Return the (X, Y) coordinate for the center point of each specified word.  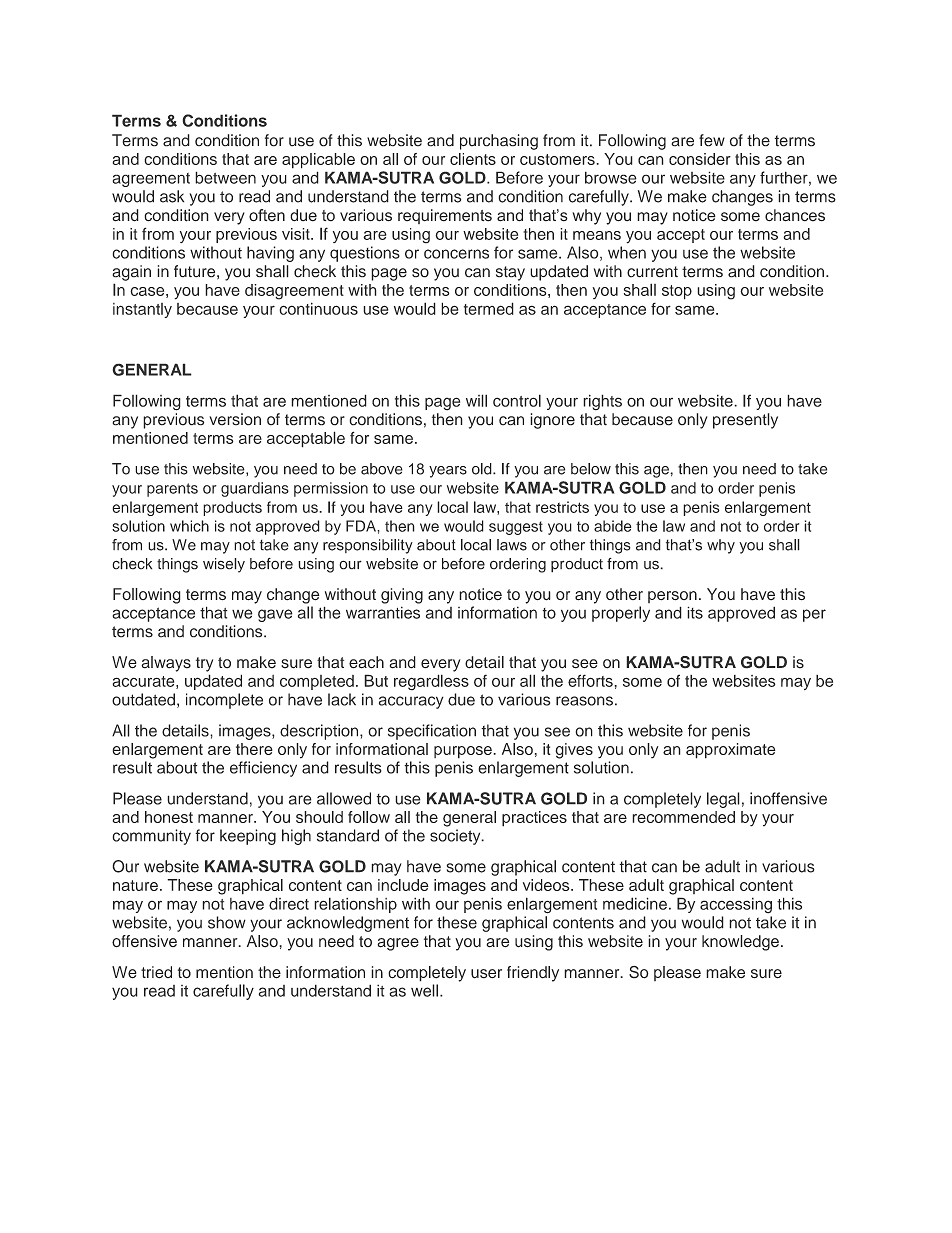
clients (473, 159)
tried (156, 972)
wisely (224, 565)
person (672, 597)
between (225, 177)
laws (512, 545)
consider (700, 159)
